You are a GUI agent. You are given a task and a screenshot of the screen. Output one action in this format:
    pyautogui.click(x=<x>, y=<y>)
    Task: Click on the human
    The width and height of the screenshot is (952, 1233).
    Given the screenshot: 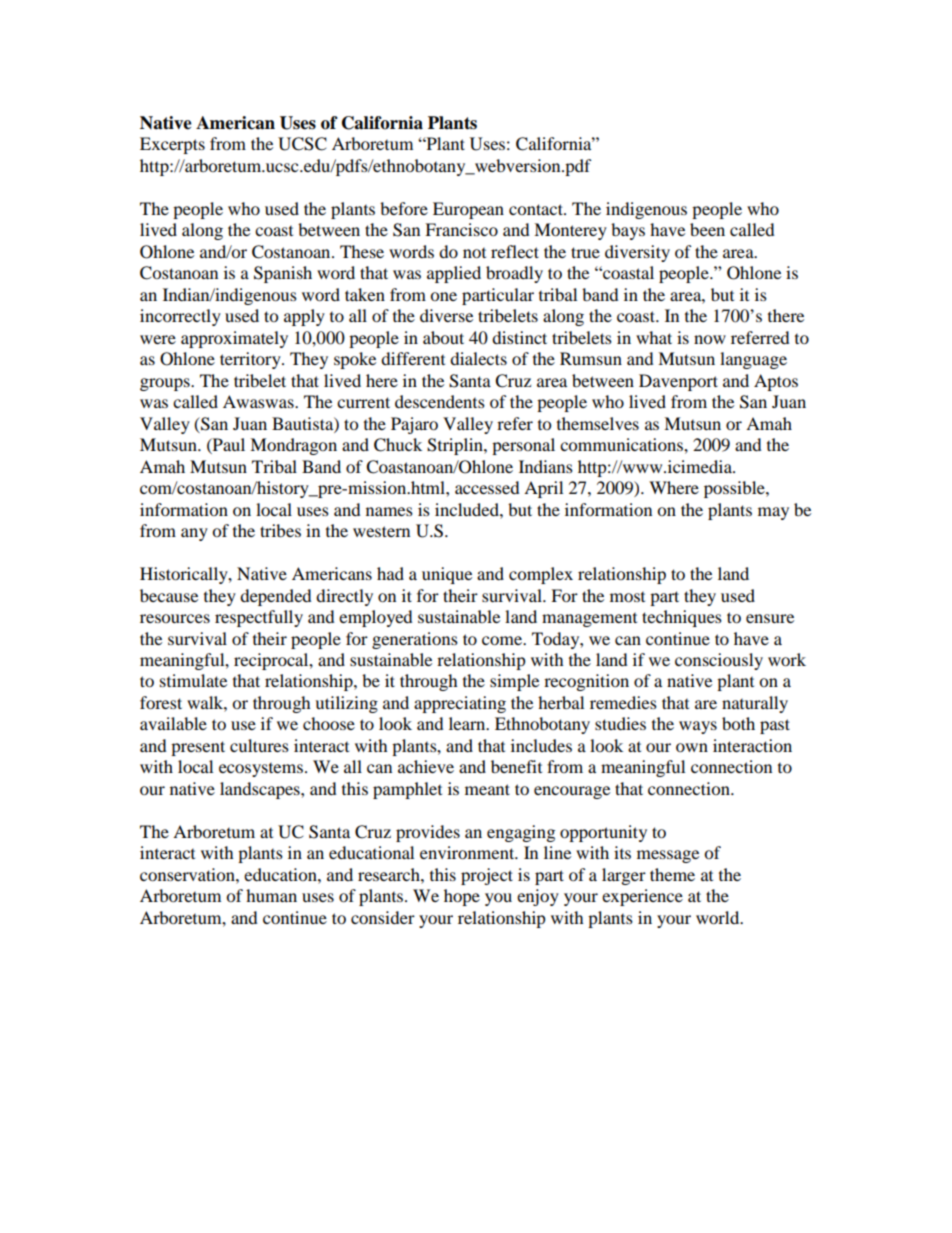 What is the action you would take?
    pyautogui.click(x=271, y=895)
